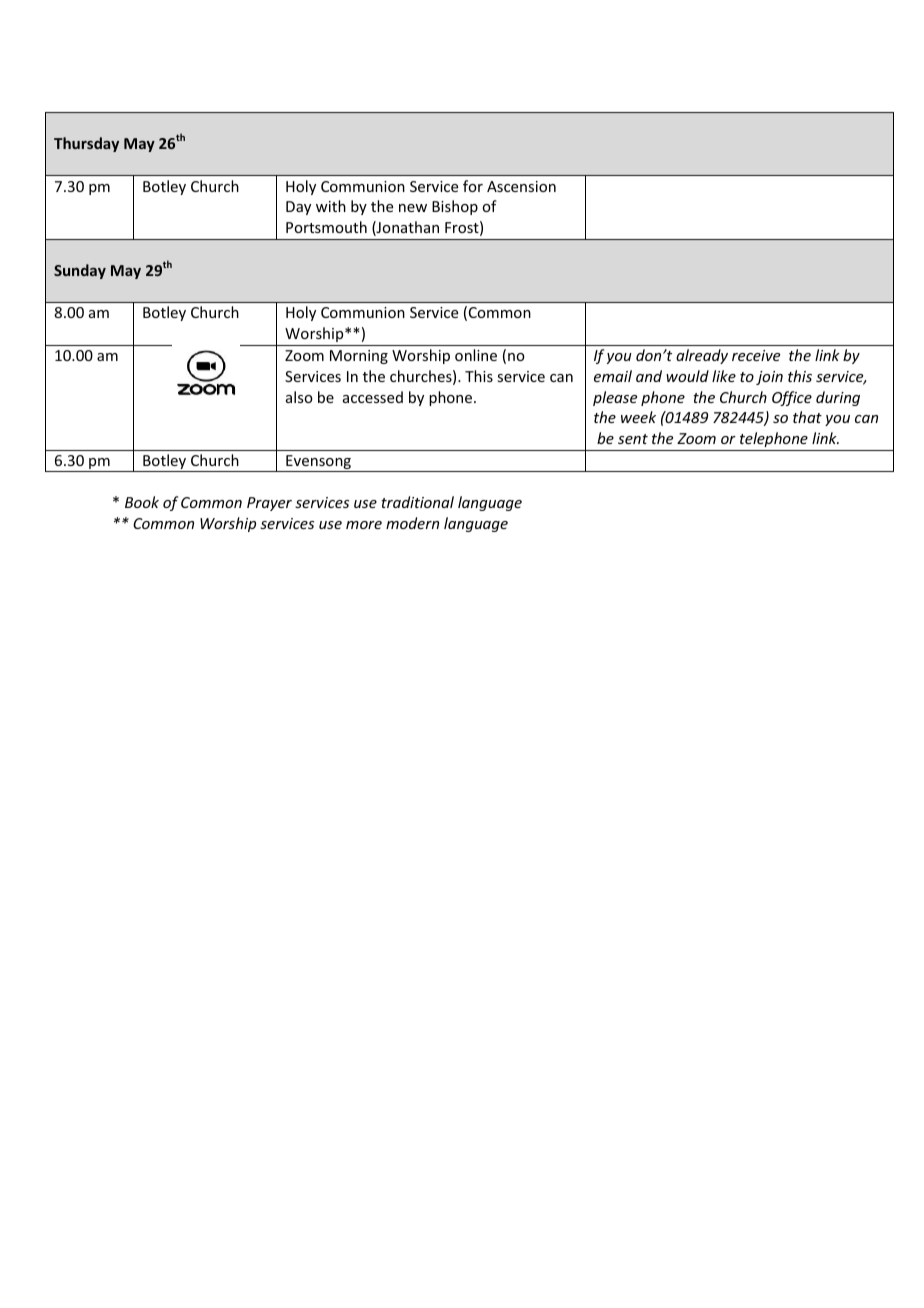  Describe the element at coordinates (412, 523) in the screenshot. I see `modern` at that location.
